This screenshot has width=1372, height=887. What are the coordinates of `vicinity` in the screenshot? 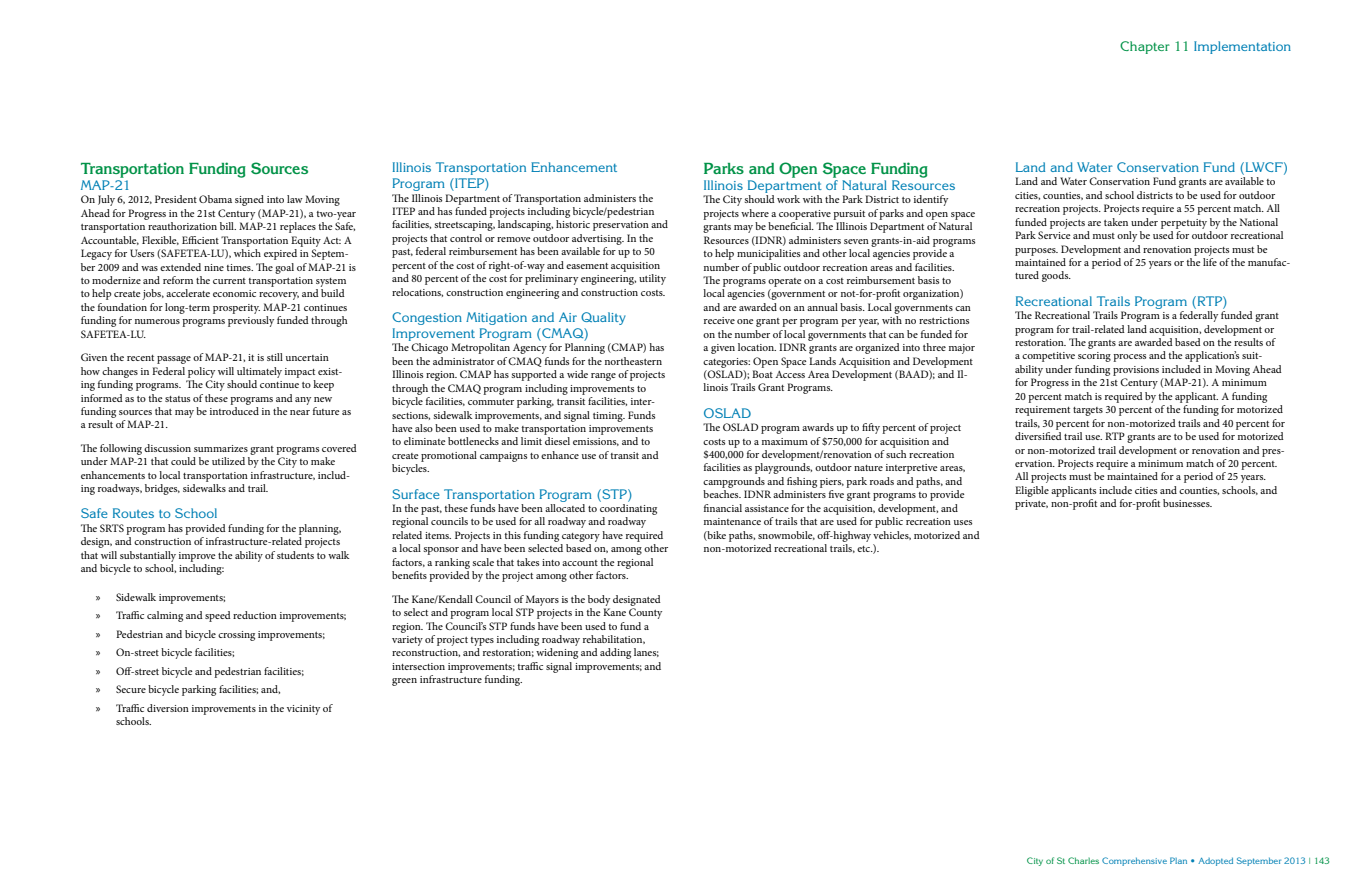 It's located at (303, 710).
